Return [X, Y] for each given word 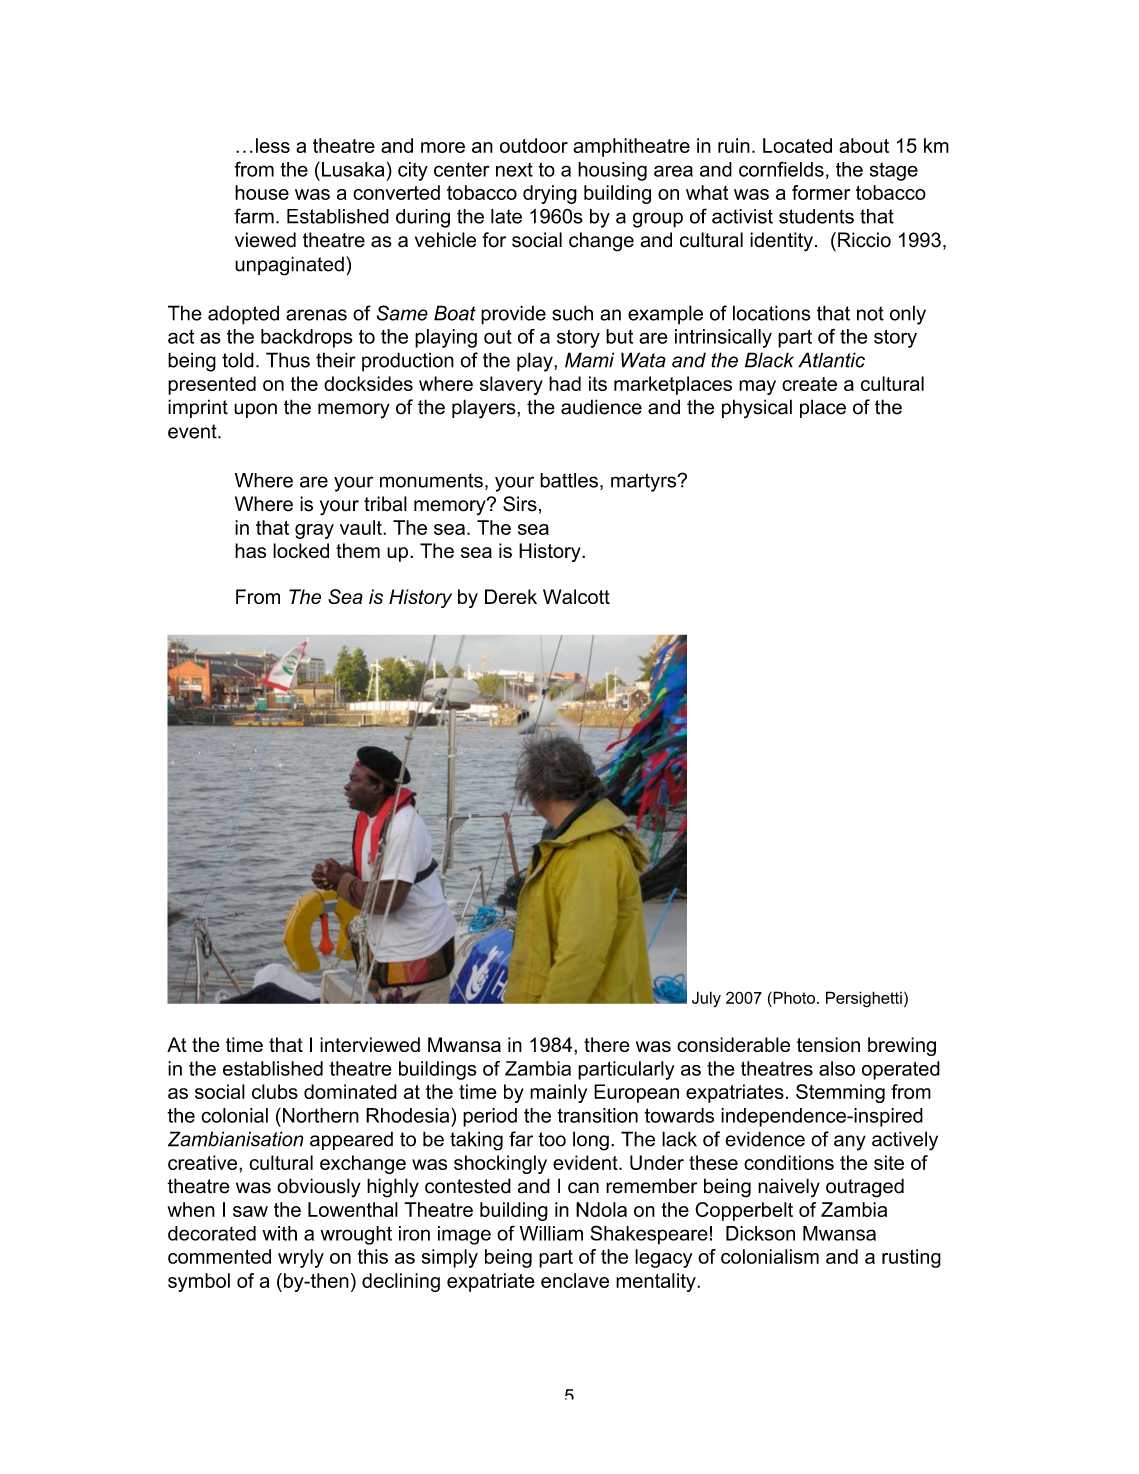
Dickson [760, 1233]
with [279, 1233]
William [551, 1233]
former [821, 192]
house [262, 192]
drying [550, 194]
